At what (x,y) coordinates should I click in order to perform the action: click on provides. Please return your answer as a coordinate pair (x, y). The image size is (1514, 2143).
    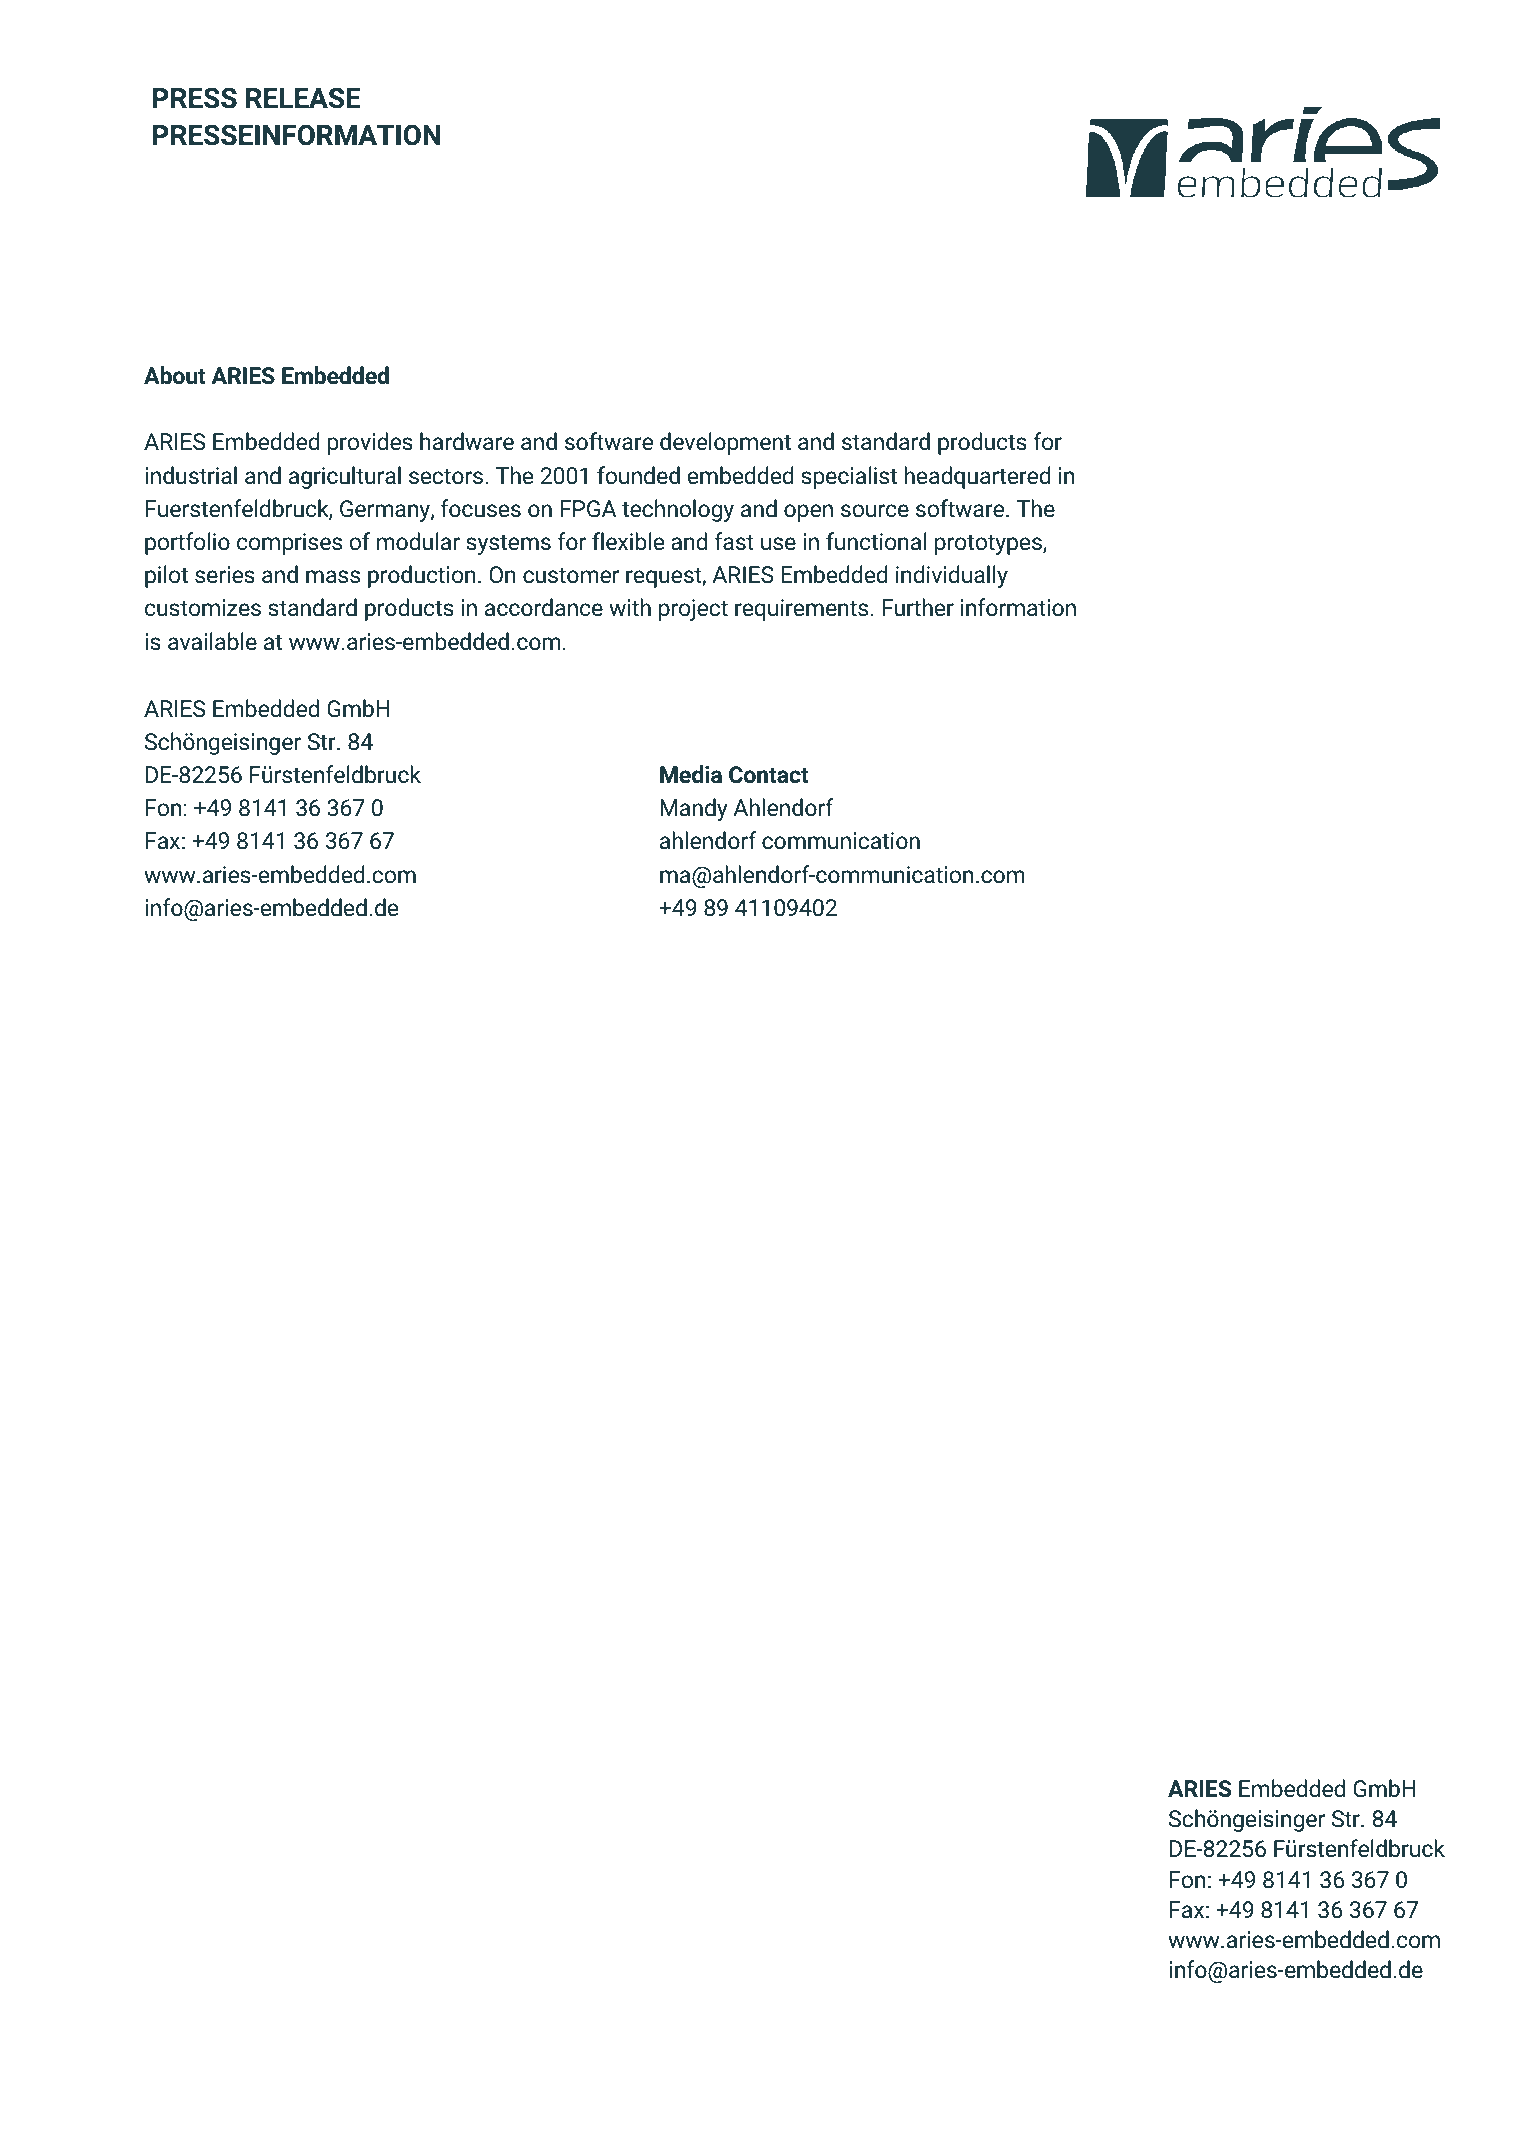
    Looking at the image, I should click on (370, 443).
